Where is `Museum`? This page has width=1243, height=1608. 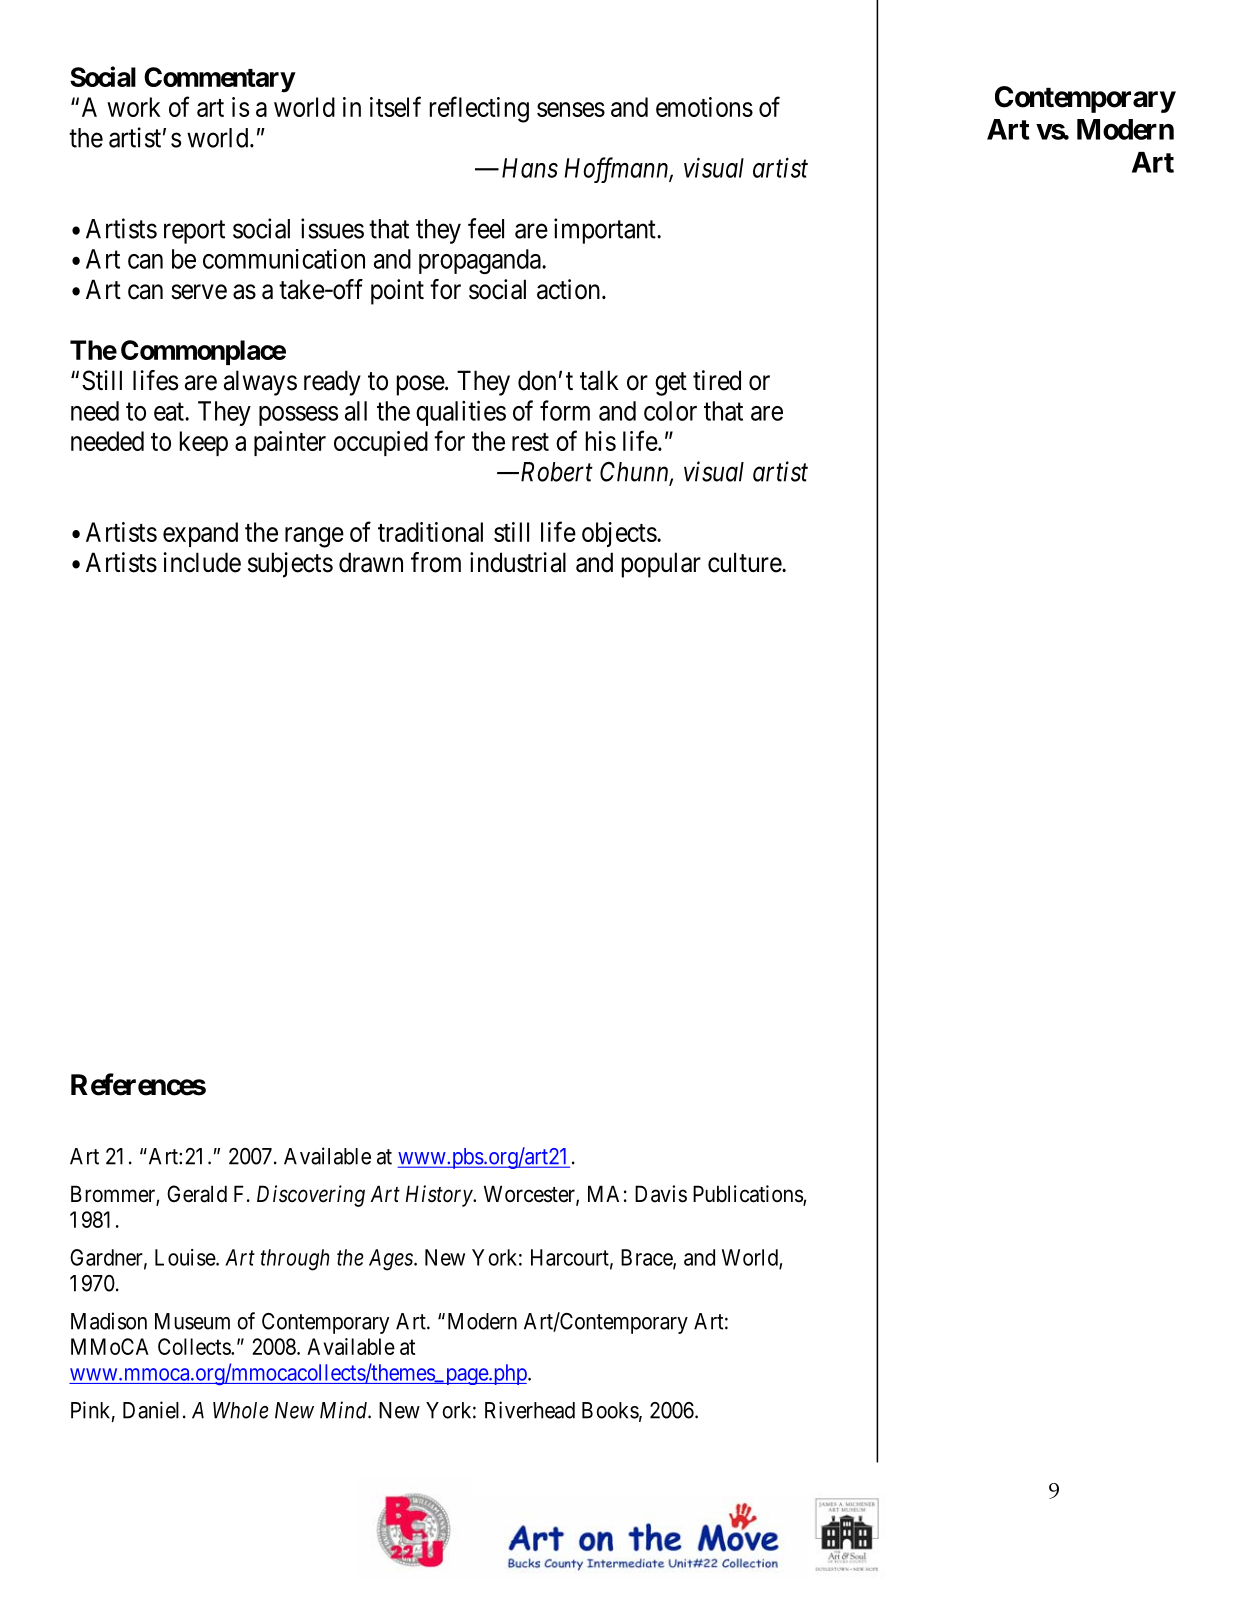 Museum is located at coordinates (192, 1321).
